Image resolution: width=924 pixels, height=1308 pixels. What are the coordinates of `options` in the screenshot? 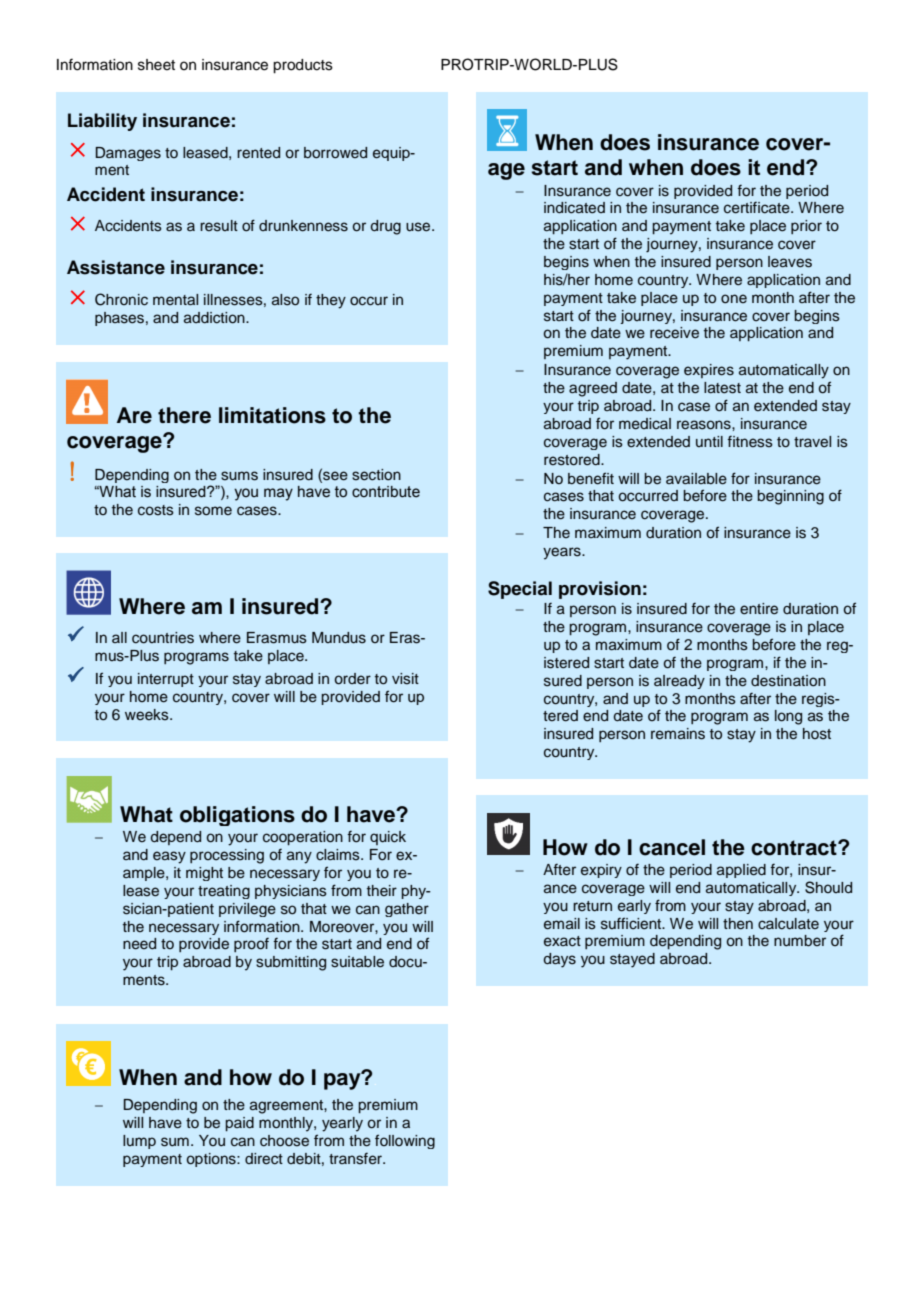 It's located at (212, 1160).
